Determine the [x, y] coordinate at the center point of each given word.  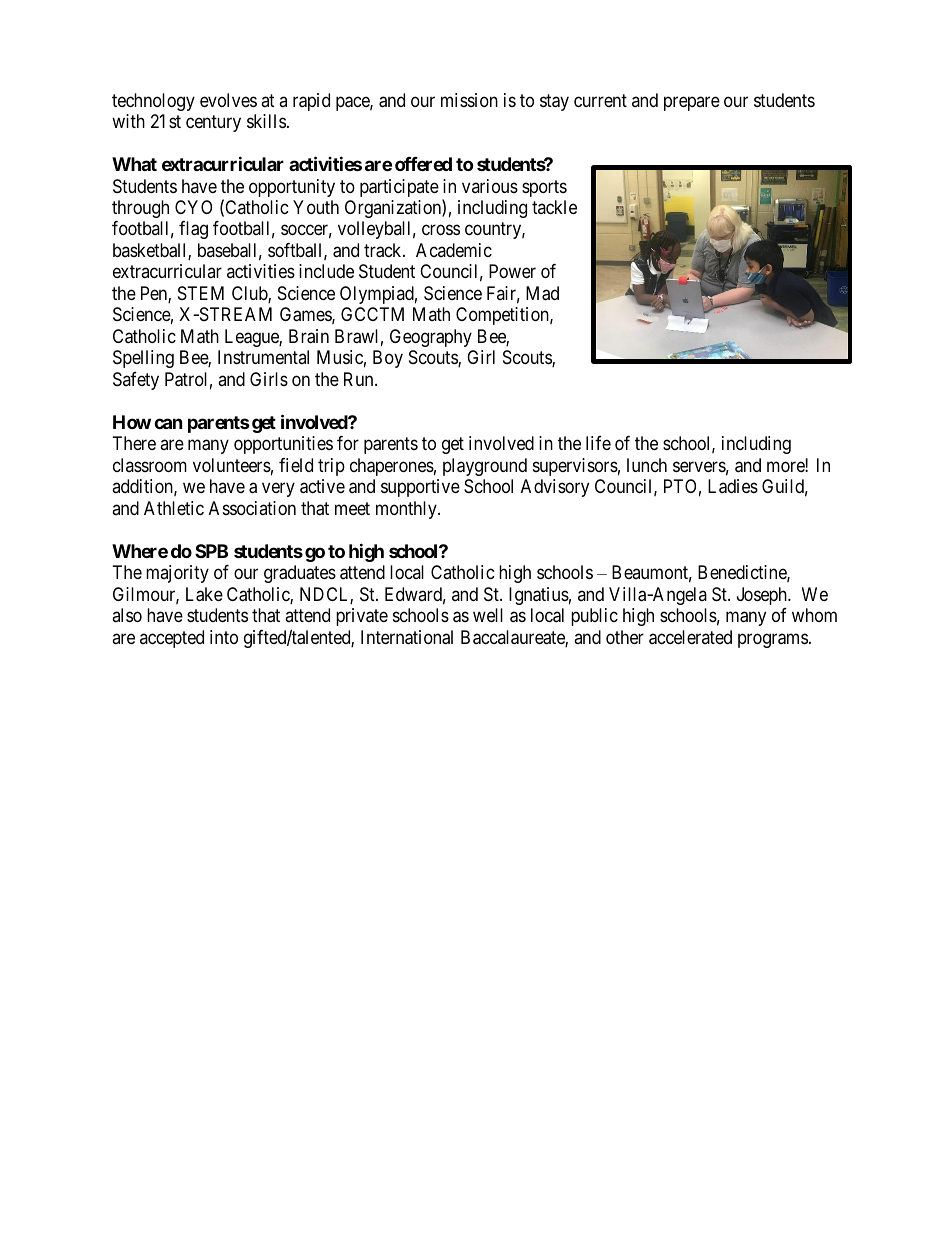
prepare [692, 103]
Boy [388, 359]
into [224, 637]
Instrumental [263, 357]
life [598, 443]
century [213, 123]
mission [469, 100]
